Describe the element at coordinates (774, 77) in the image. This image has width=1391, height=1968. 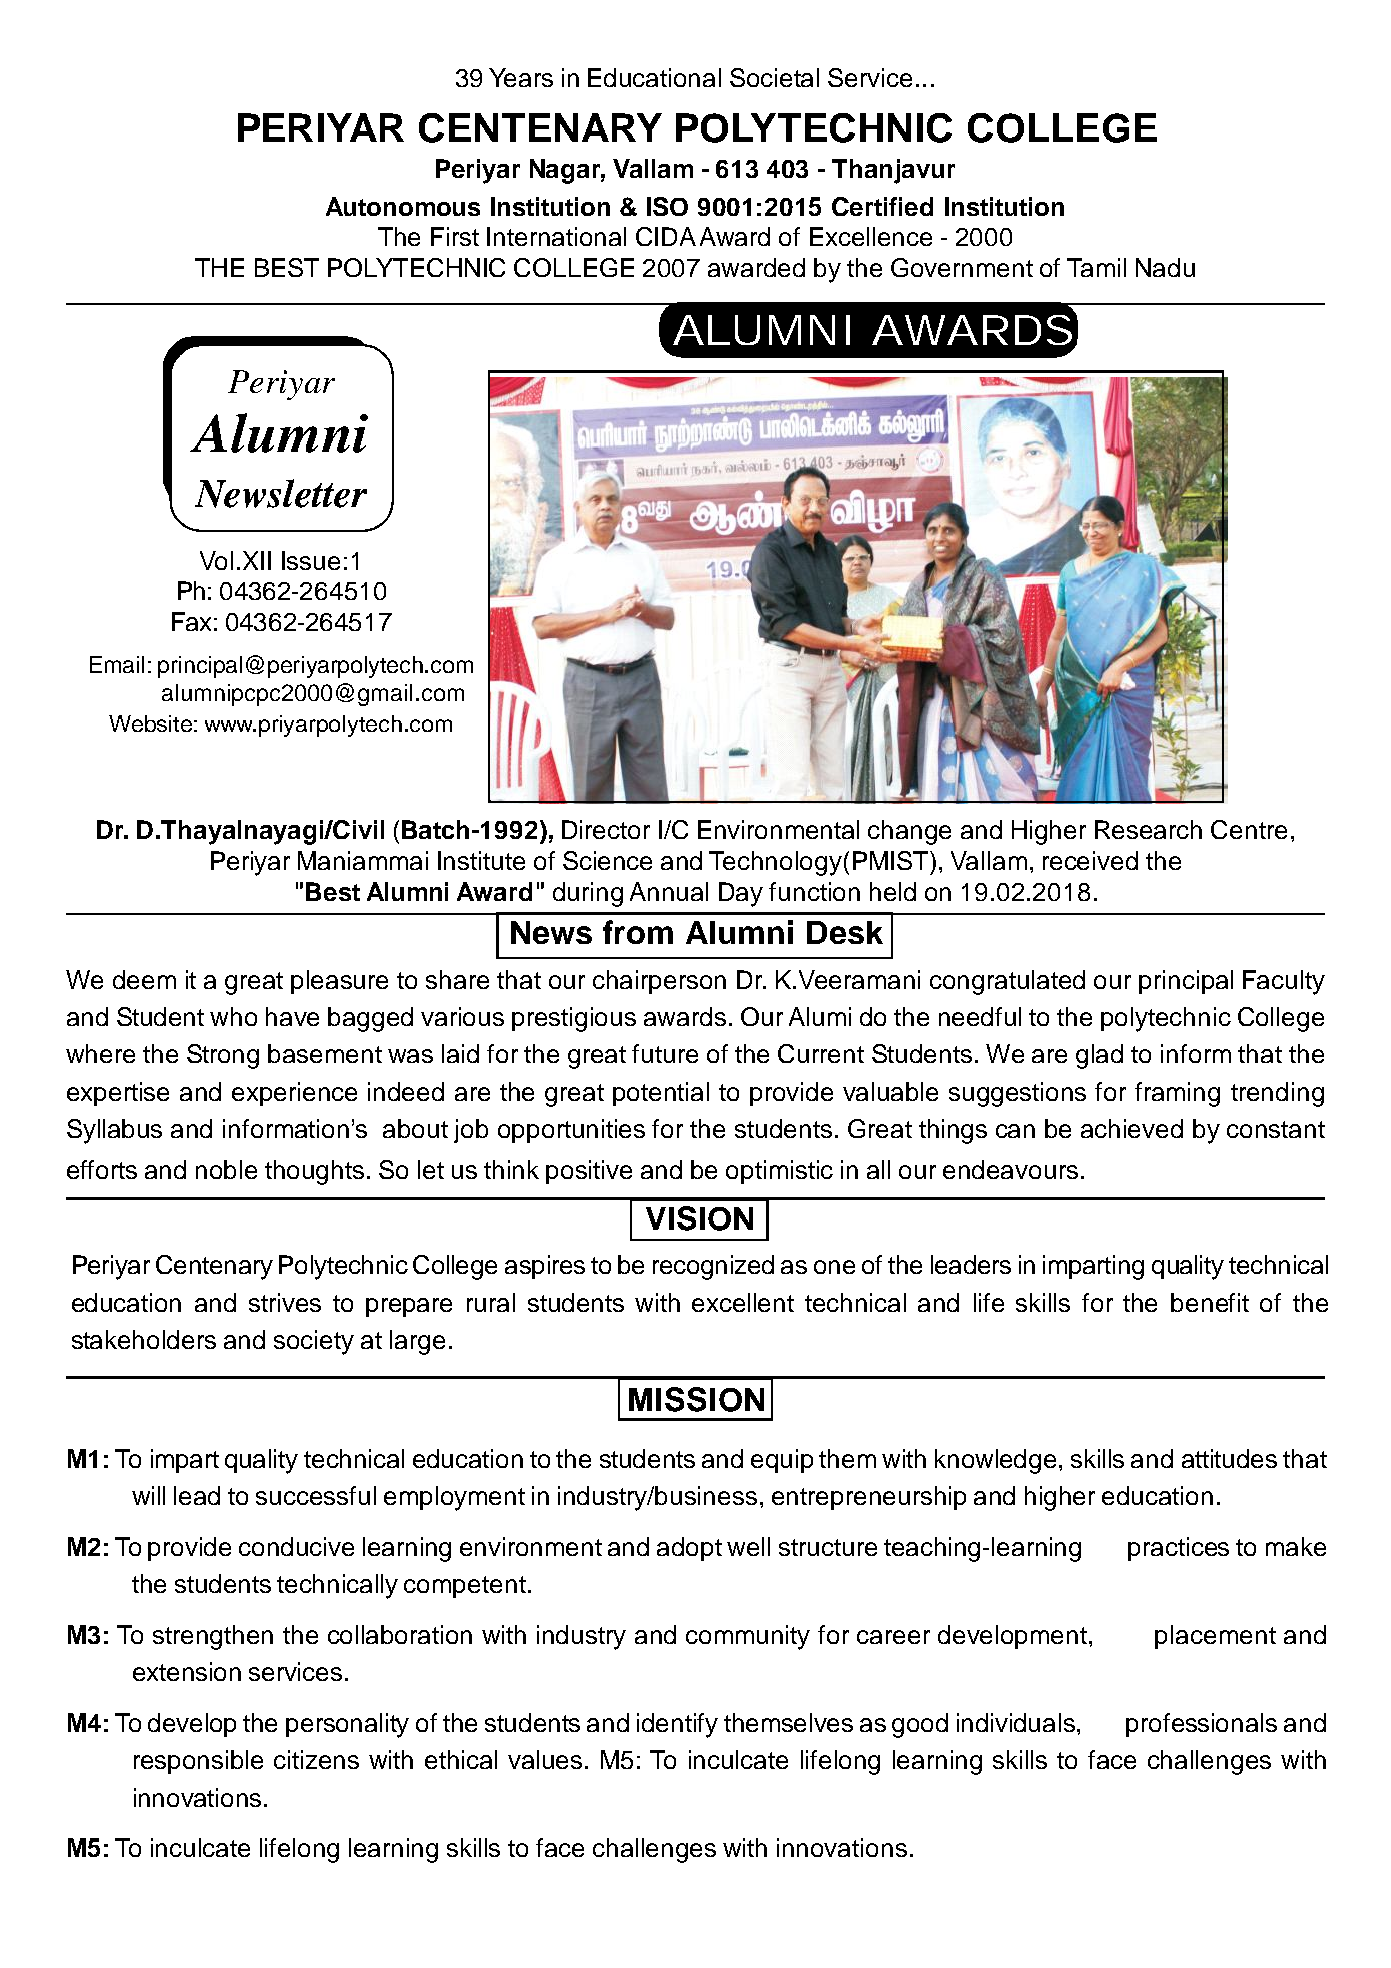
I see `Societal` at that location.
